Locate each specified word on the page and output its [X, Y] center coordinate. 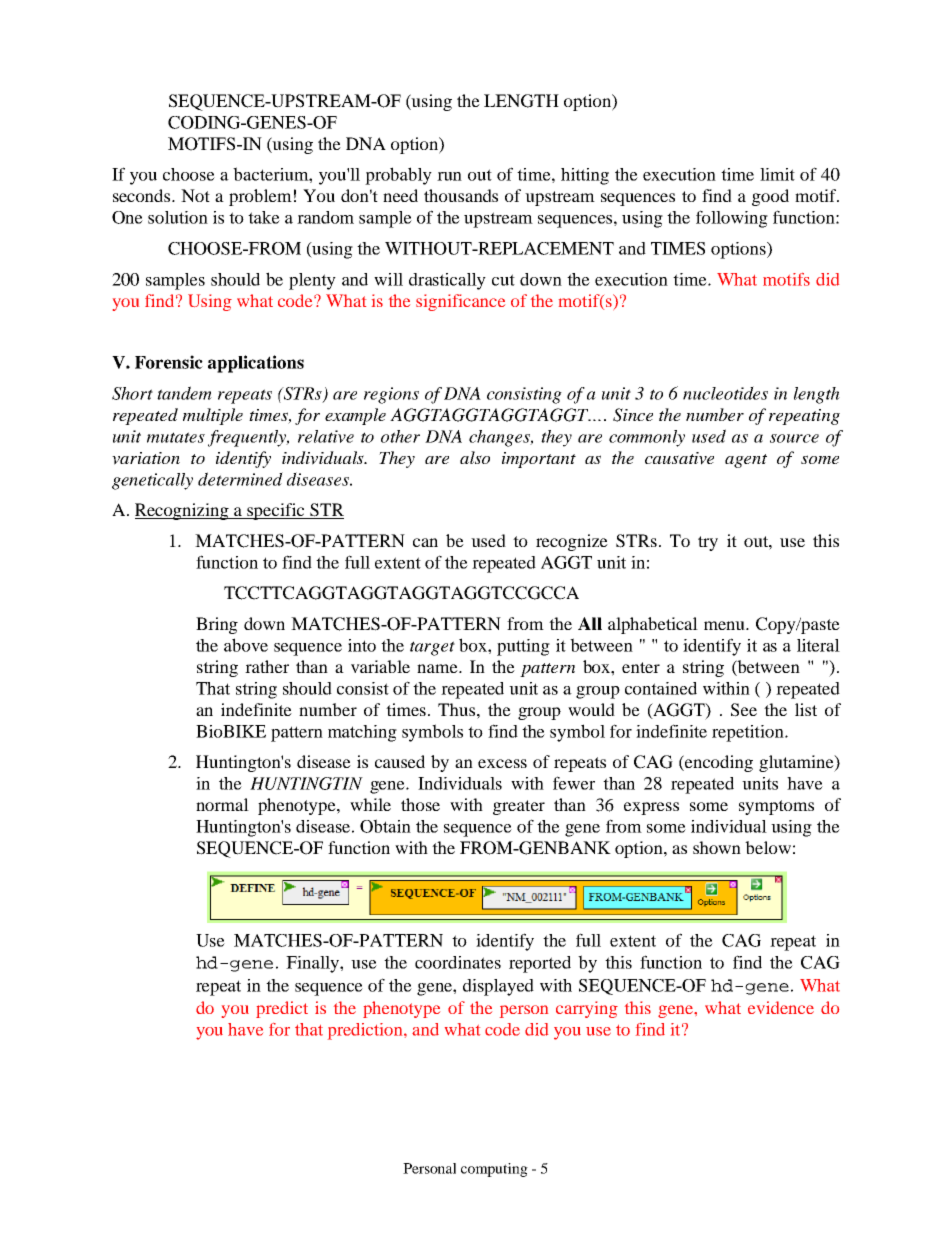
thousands [461, 195]
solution [178, 217]
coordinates [458, 962]
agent [746, 461]
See [744, 710]
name [438, 668]
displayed [498, 987]
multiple [213, 416]
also [475, 457]
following [732, 219]
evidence [781, 1007]
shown [717, 847]
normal [222, 804]
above [246, 645]
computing [494, 1170]
